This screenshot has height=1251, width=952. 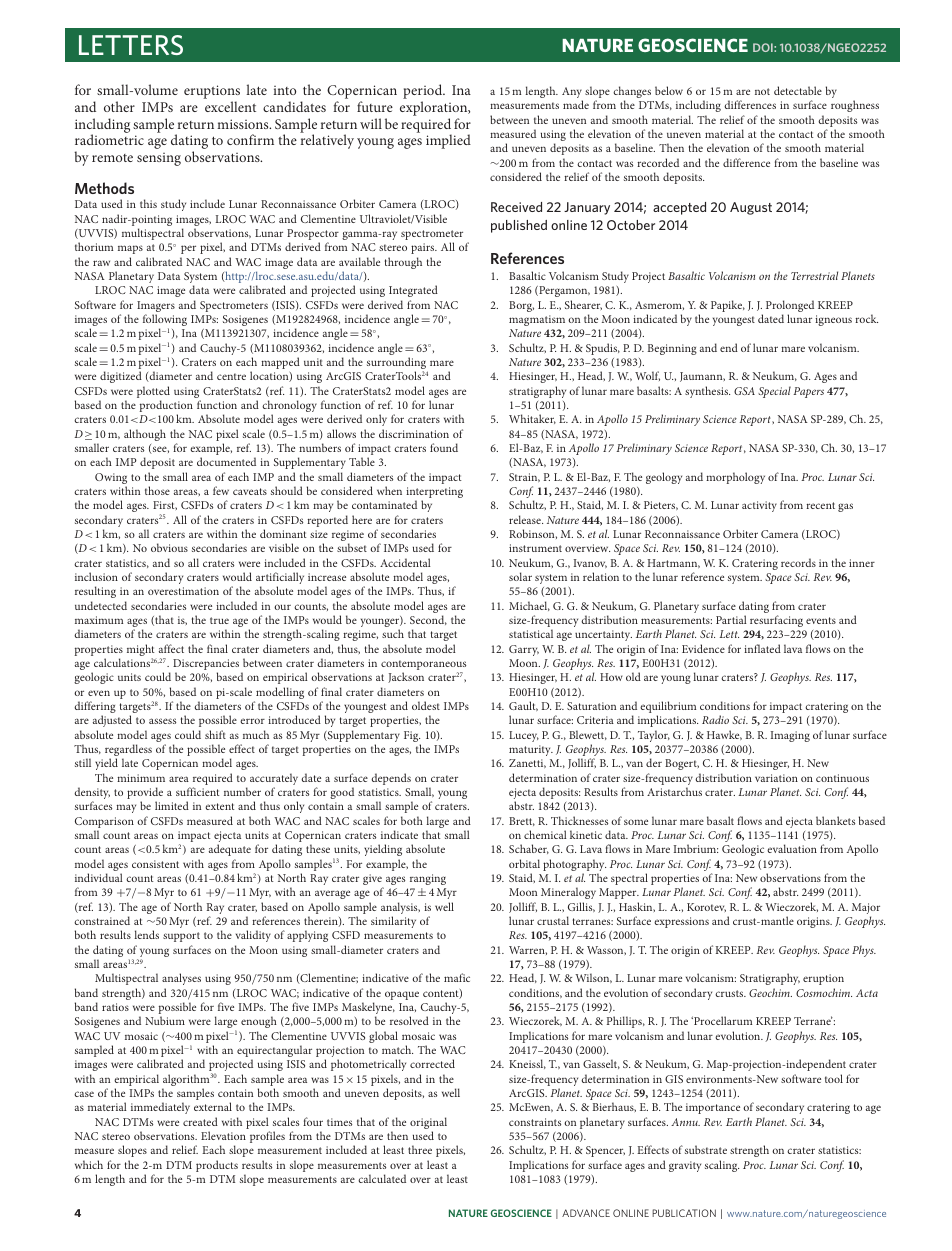 I want to click on resurfacing, so click(x=776, y=621).
